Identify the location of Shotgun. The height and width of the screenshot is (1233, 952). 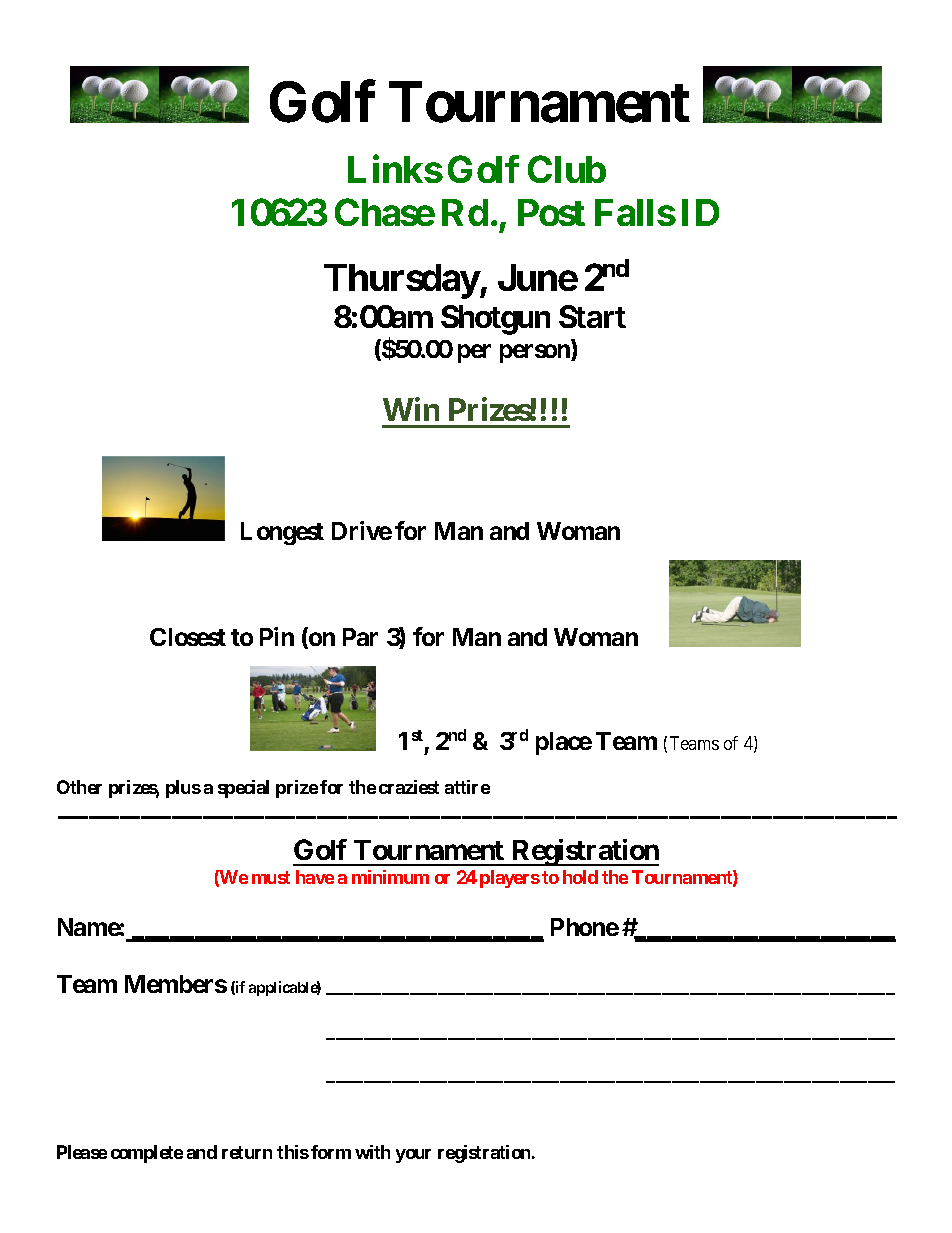
(495, 320).
